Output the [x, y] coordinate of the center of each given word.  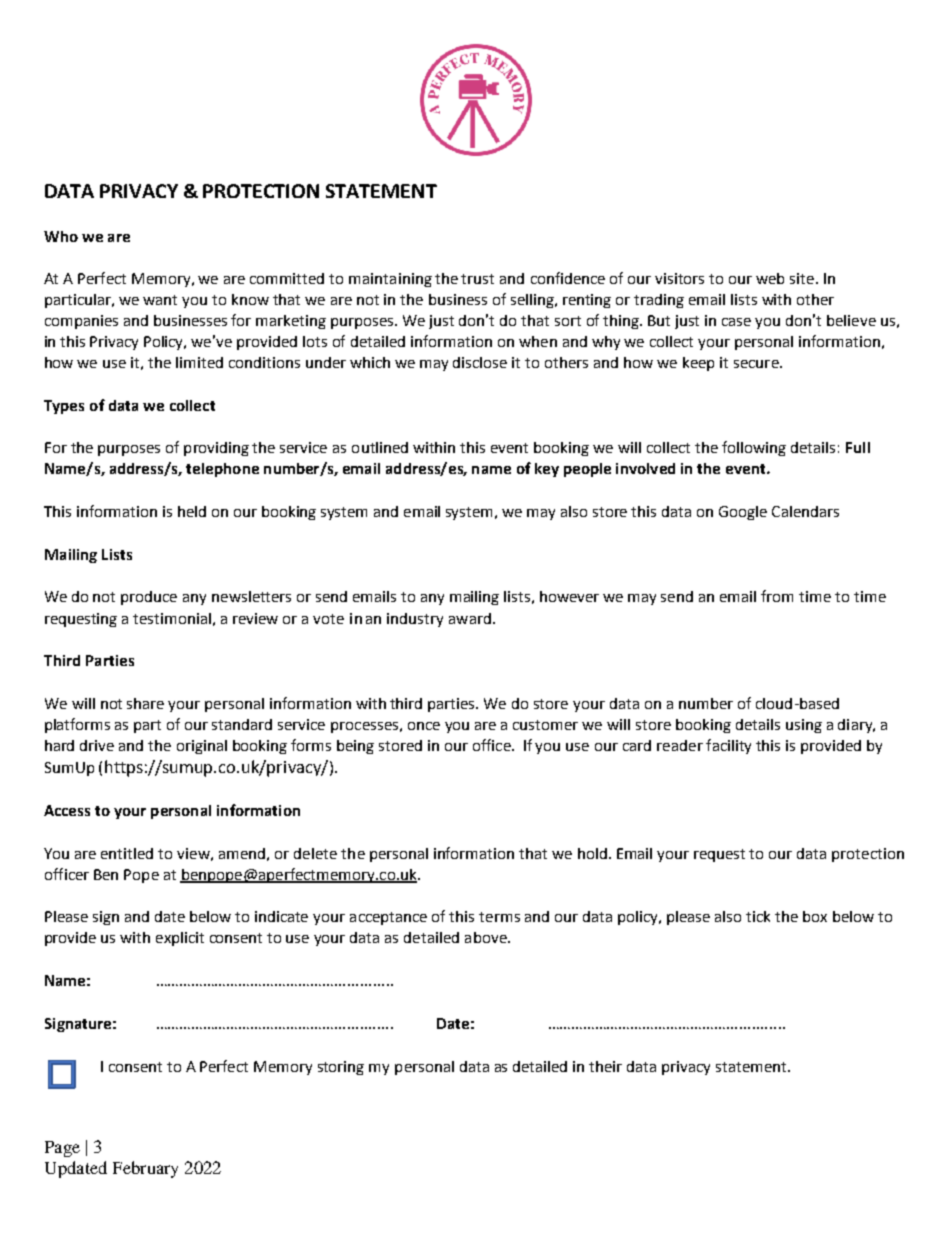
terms [499, 917]
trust [477, 279]
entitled [127, 853]
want [160, 300]
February [145, 1169]
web [770, 278]
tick [758, 916]
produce [149, 598]
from [777, 596]
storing [341, 1068]
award [470, 618]
